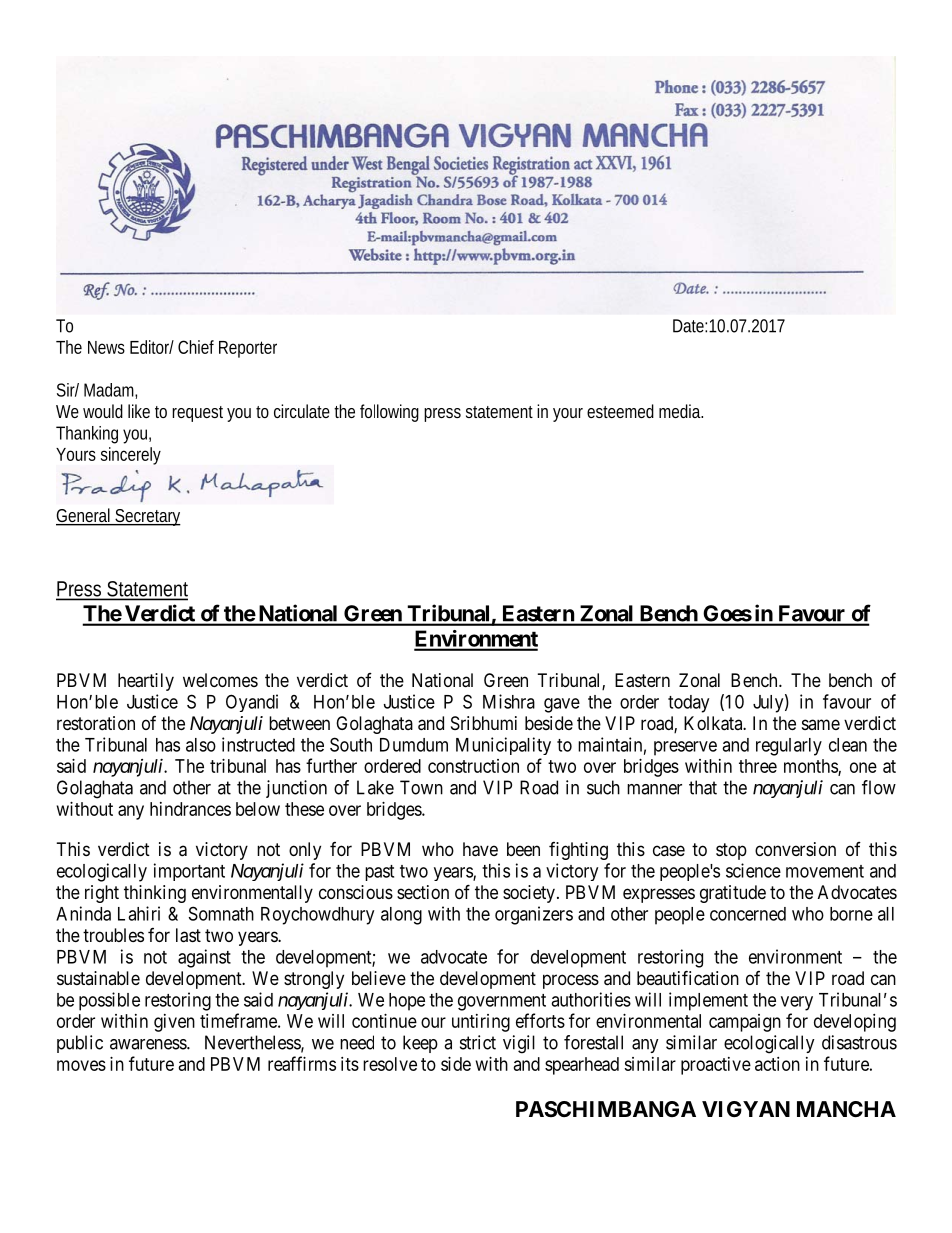 This screenshot has height=1233, width=952. What do you see at coordinates (110, 391) in the screenshot?
I see `Madam` at bounding box center [110, 391].
